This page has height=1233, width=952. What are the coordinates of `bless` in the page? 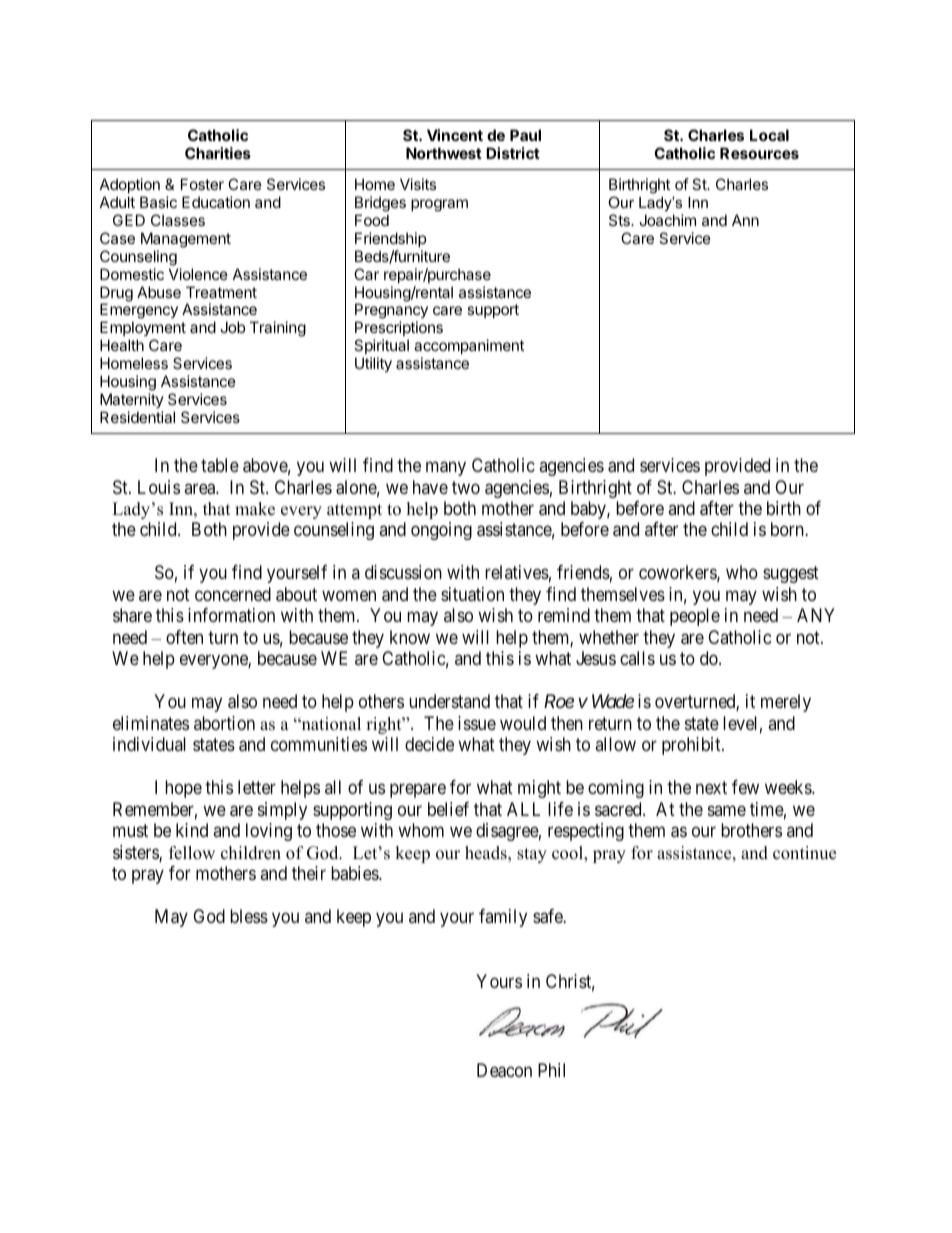 It's located at (249, 916).
